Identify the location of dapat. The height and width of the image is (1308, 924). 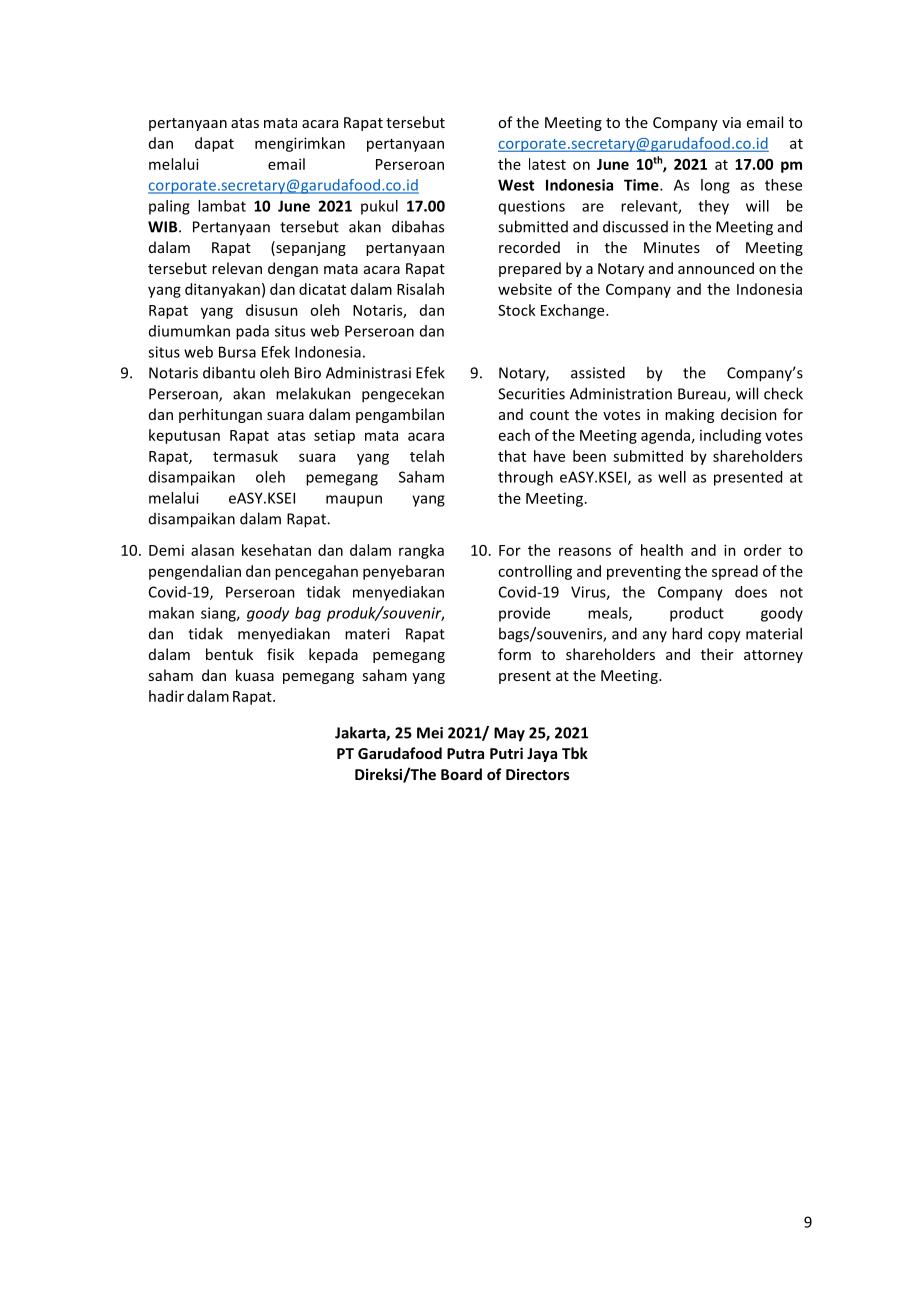
(214, 144).
